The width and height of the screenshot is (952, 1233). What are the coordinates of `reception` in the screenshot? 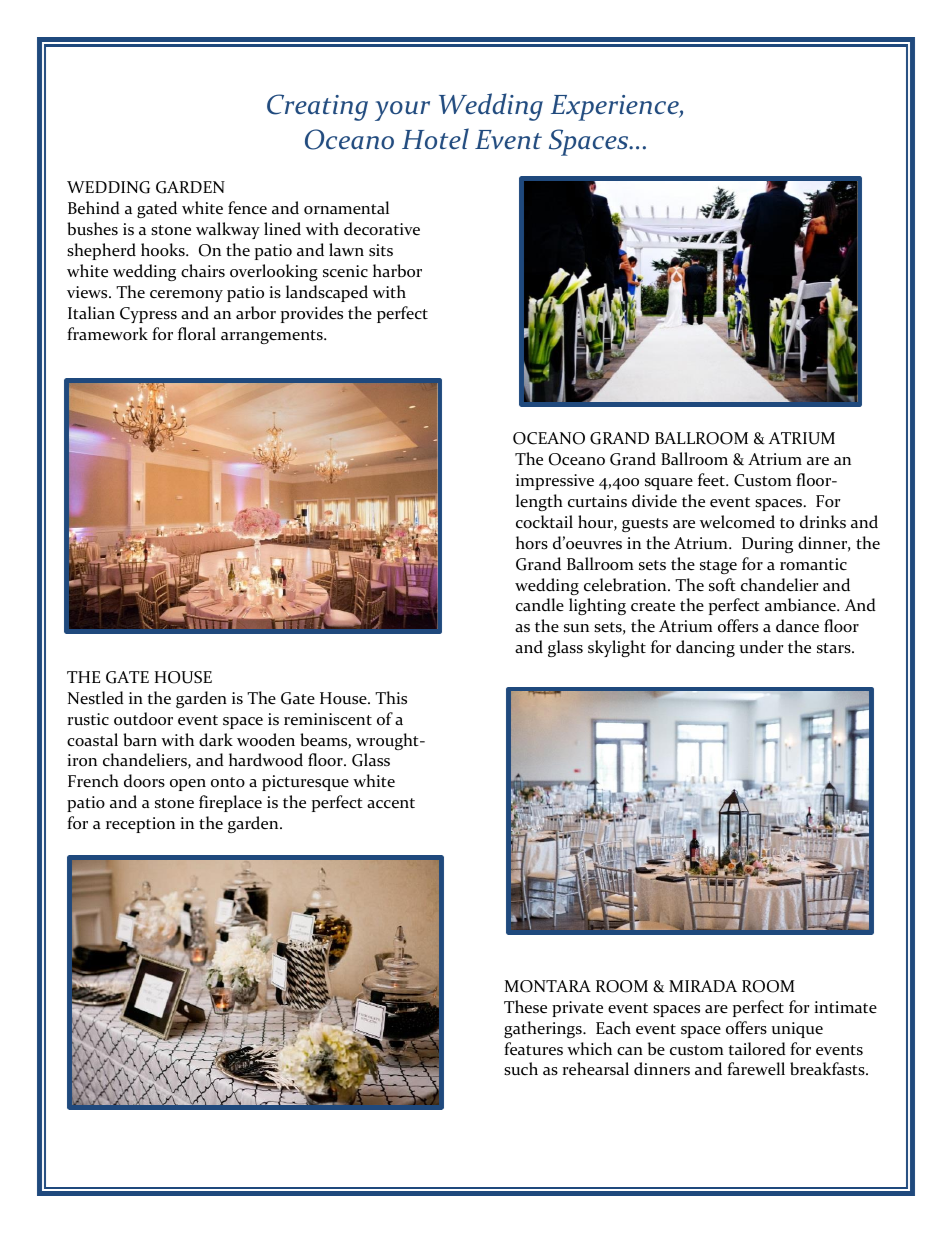 It's located at (140, 825).
